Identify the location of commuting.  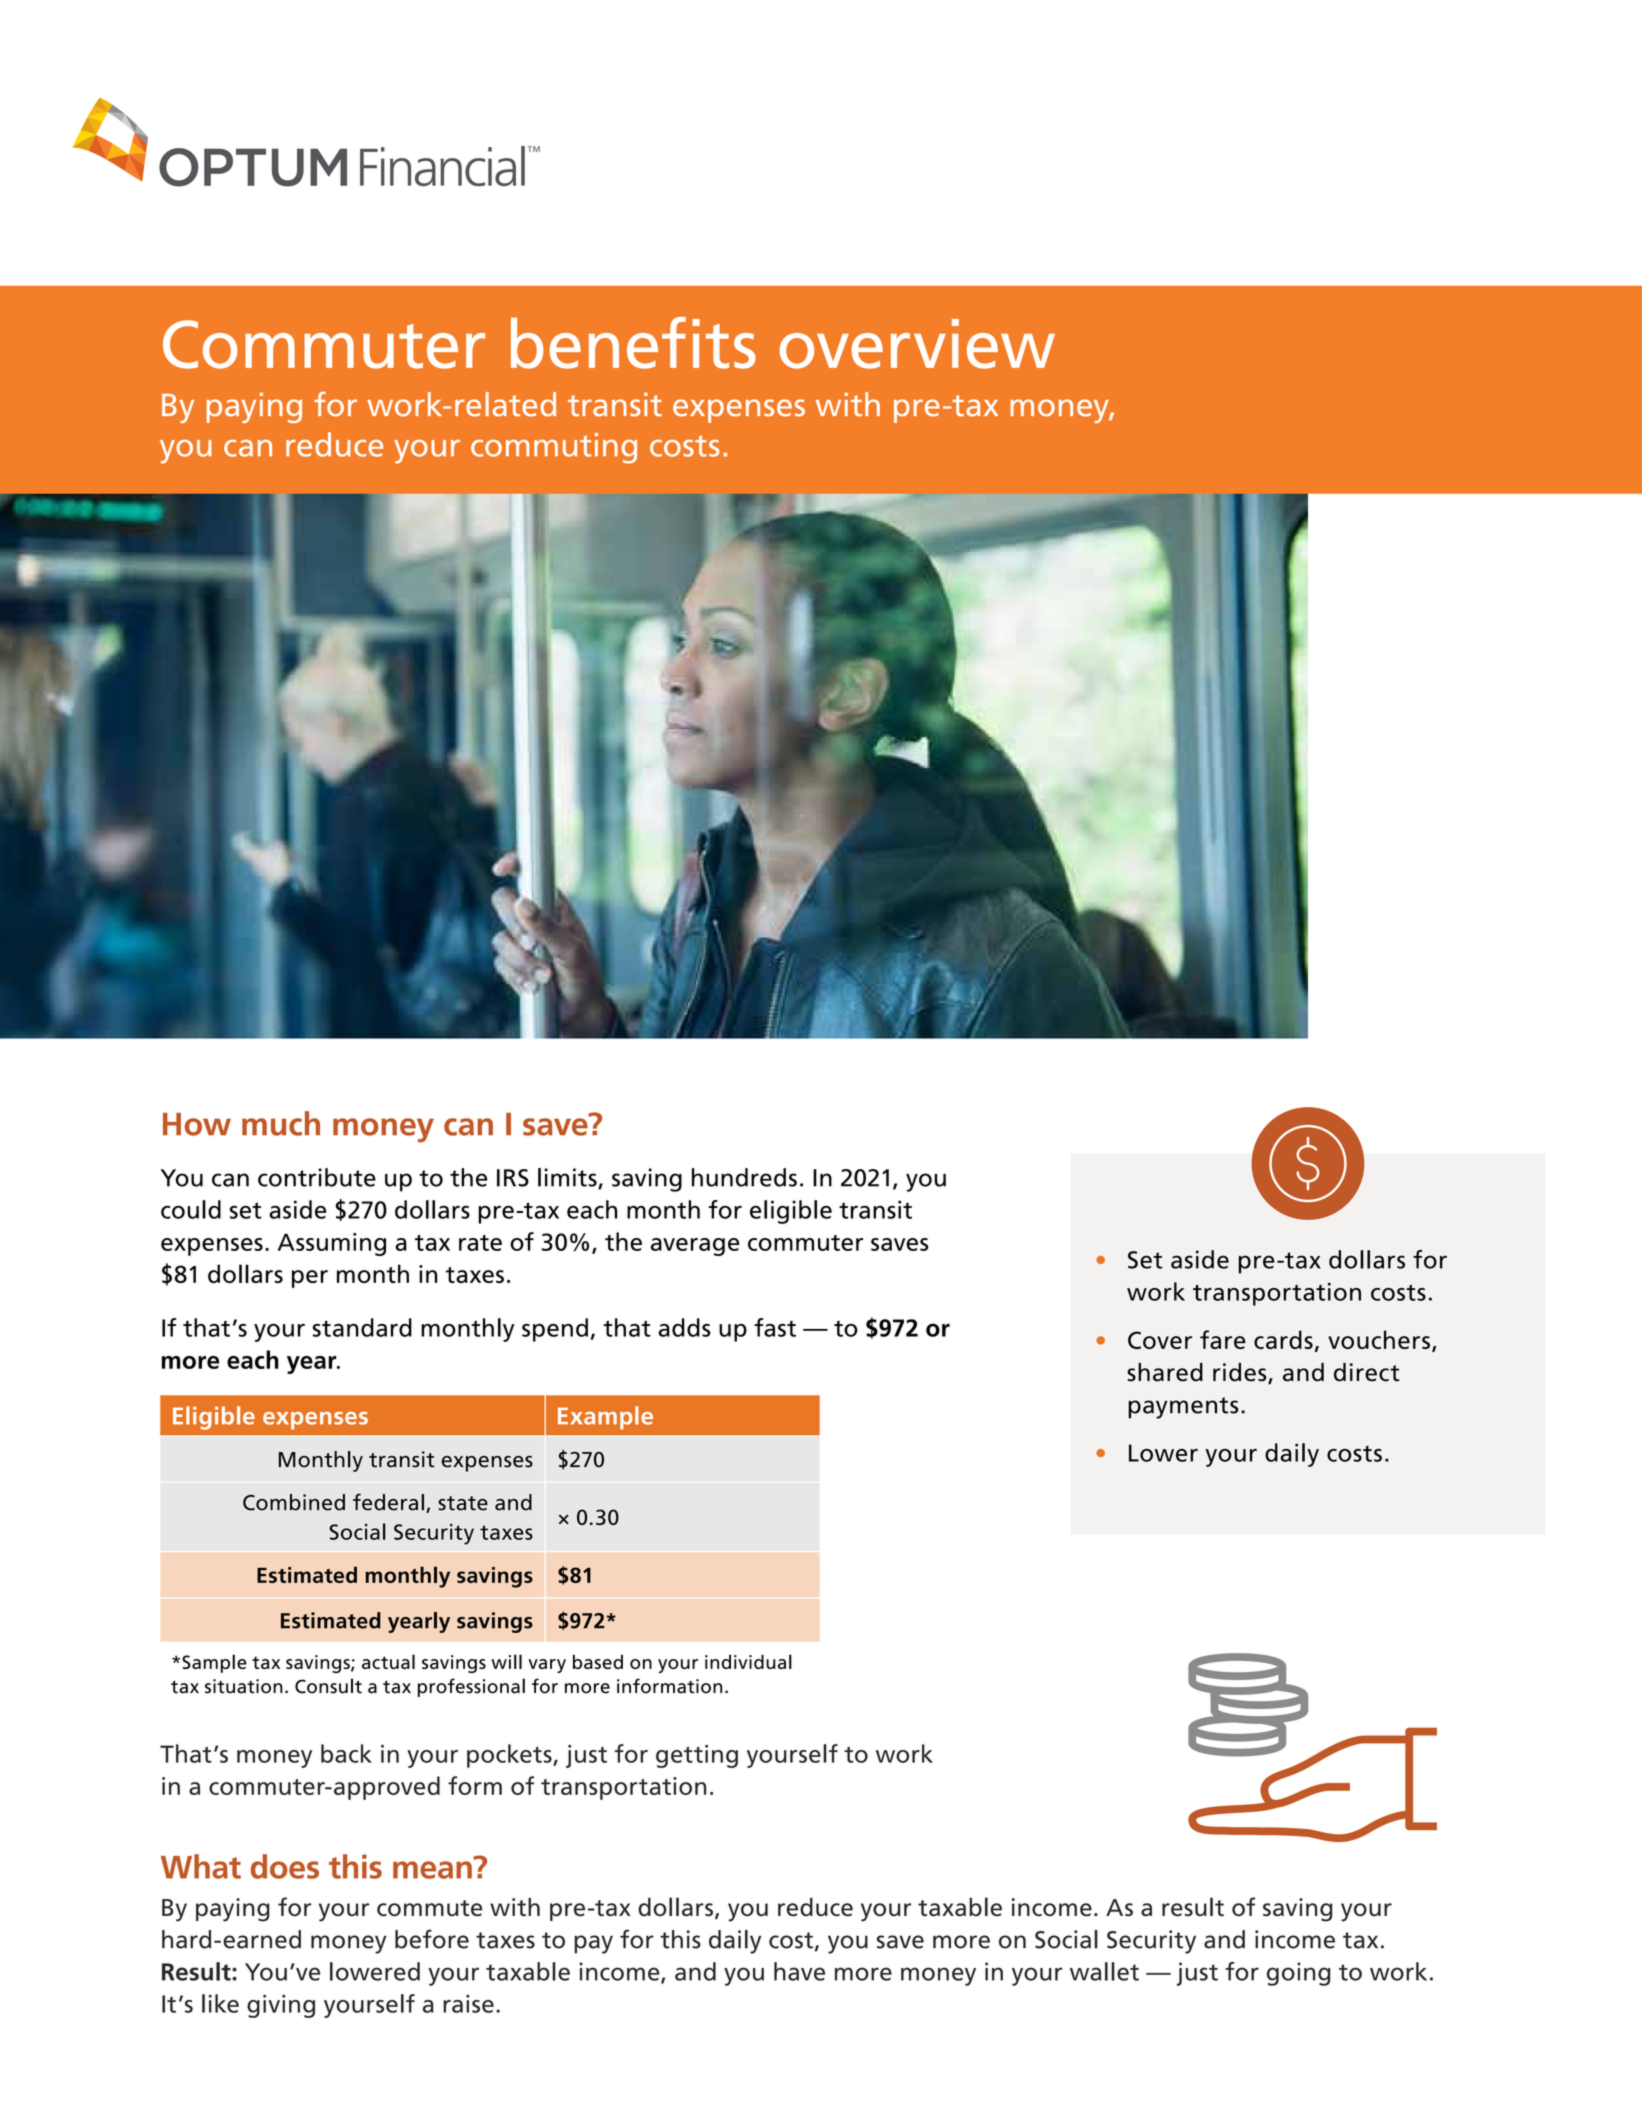
(554, 448).
